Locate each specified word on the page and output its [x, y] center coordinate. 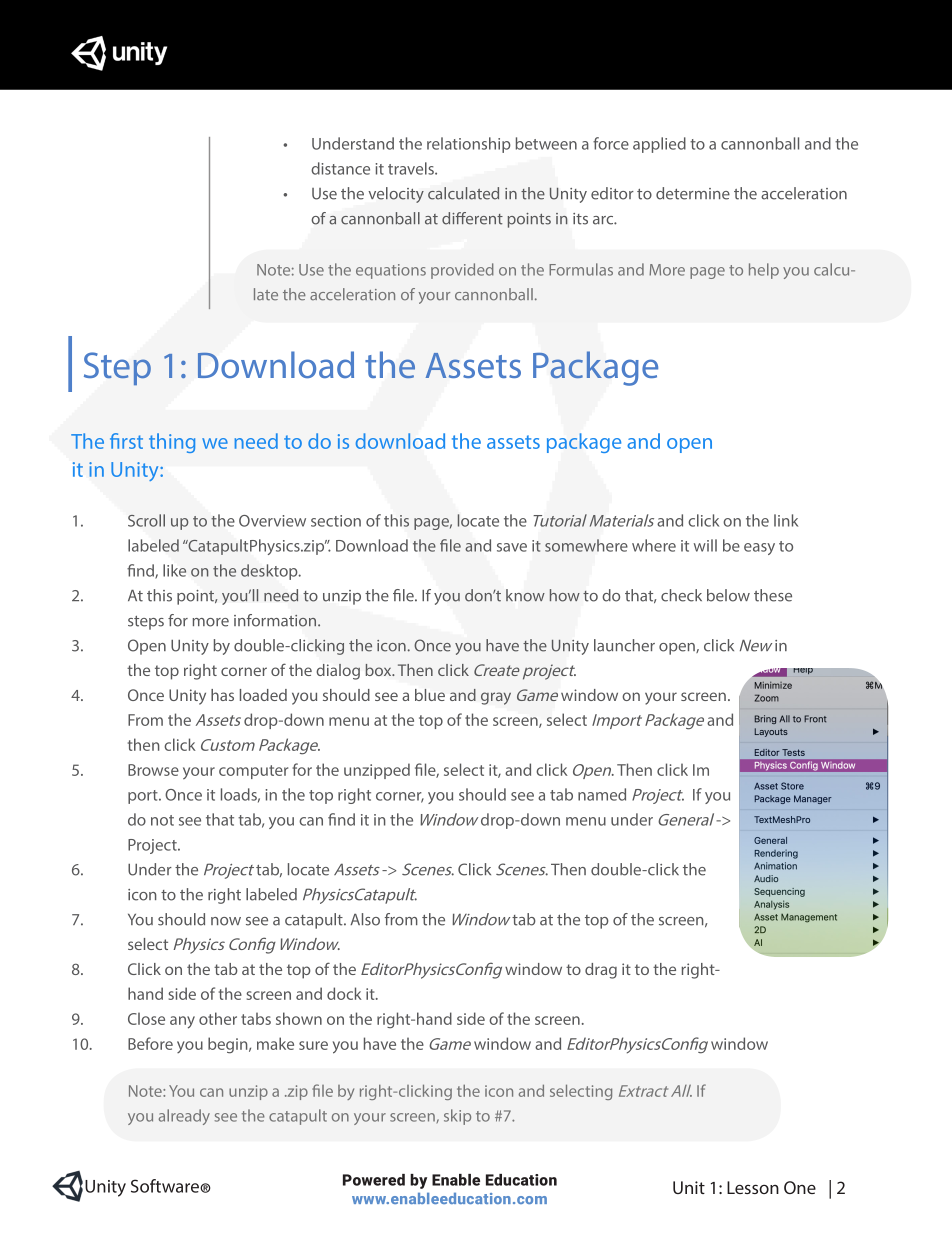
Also [365, 919]
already [184, 1117]
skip [457, 1117]
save [512, 547]
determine [693, 193]
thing [172, 443]
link [786, 520]
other [218, 1018]
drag [601, 971]
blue [430, 695]
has [222, 695]
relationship [469, 145]
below [728, 595]
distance [340, 168]
